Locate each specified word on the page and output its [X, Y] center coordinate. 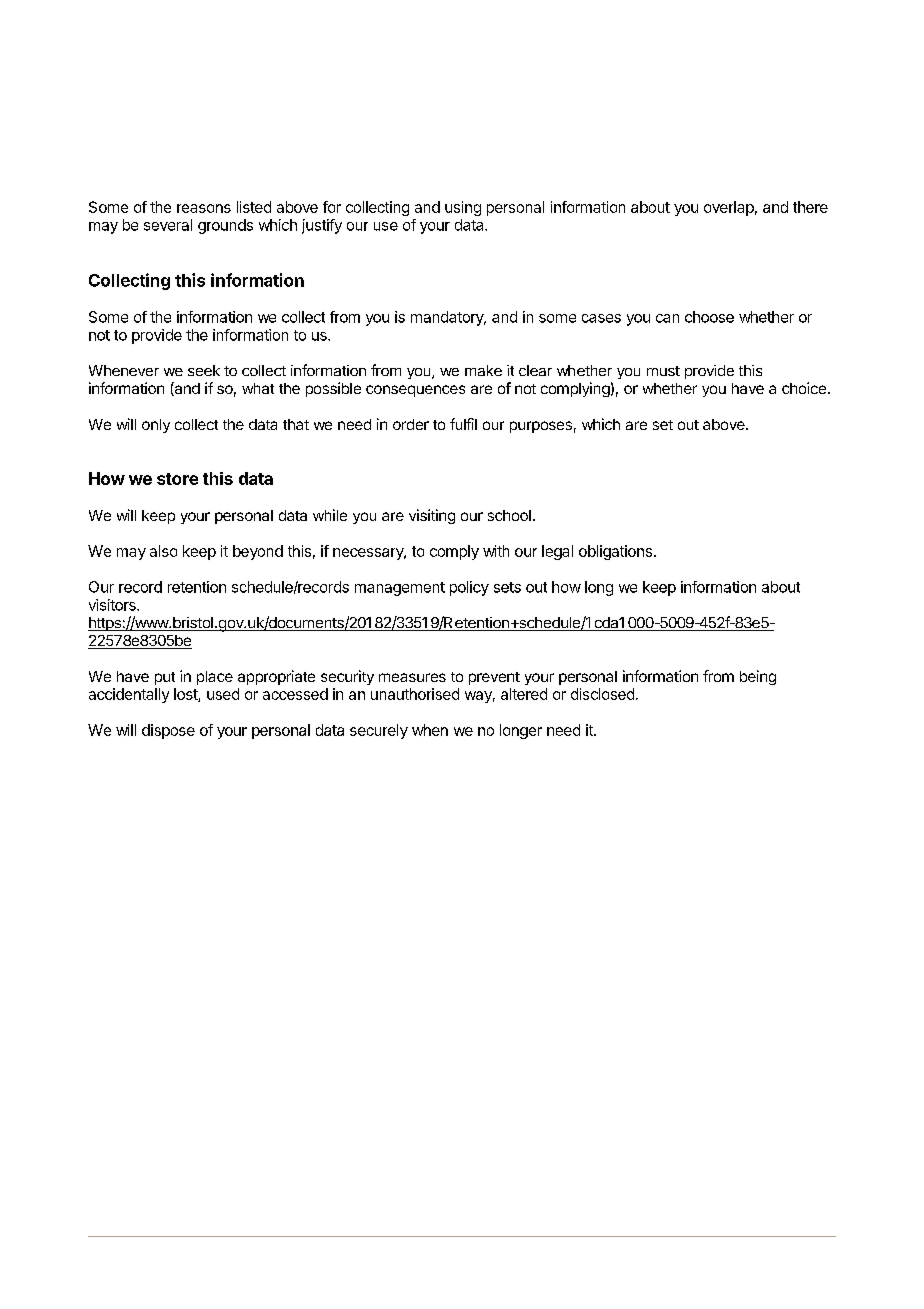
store [177, 479]
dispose [168, 731]
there [810, 207]
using [463, 208]
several [168, 225]
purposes [541, 427]
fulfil [463, 424]
